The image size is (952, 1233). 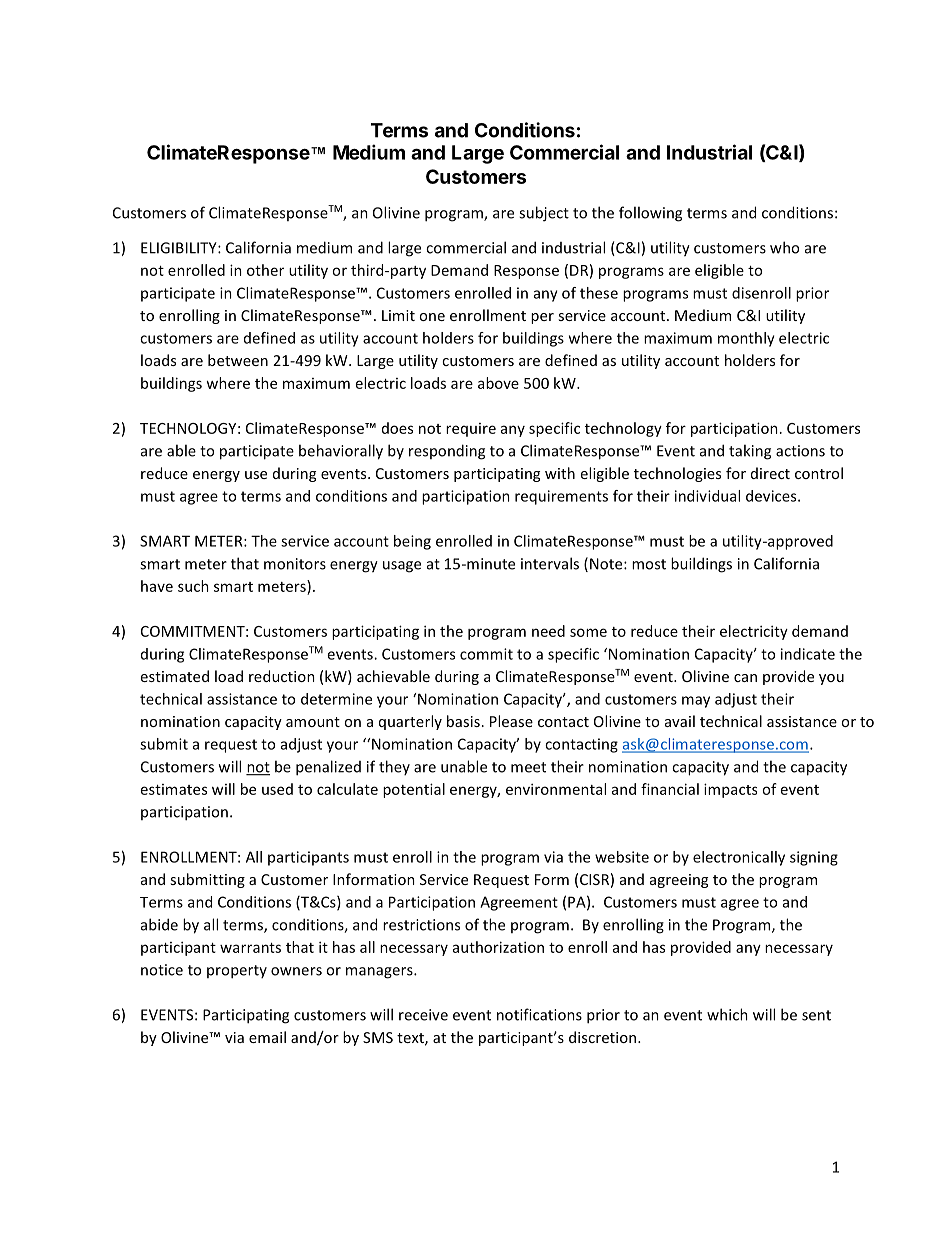 I want to click on individual, so click(x=707, y=496).
